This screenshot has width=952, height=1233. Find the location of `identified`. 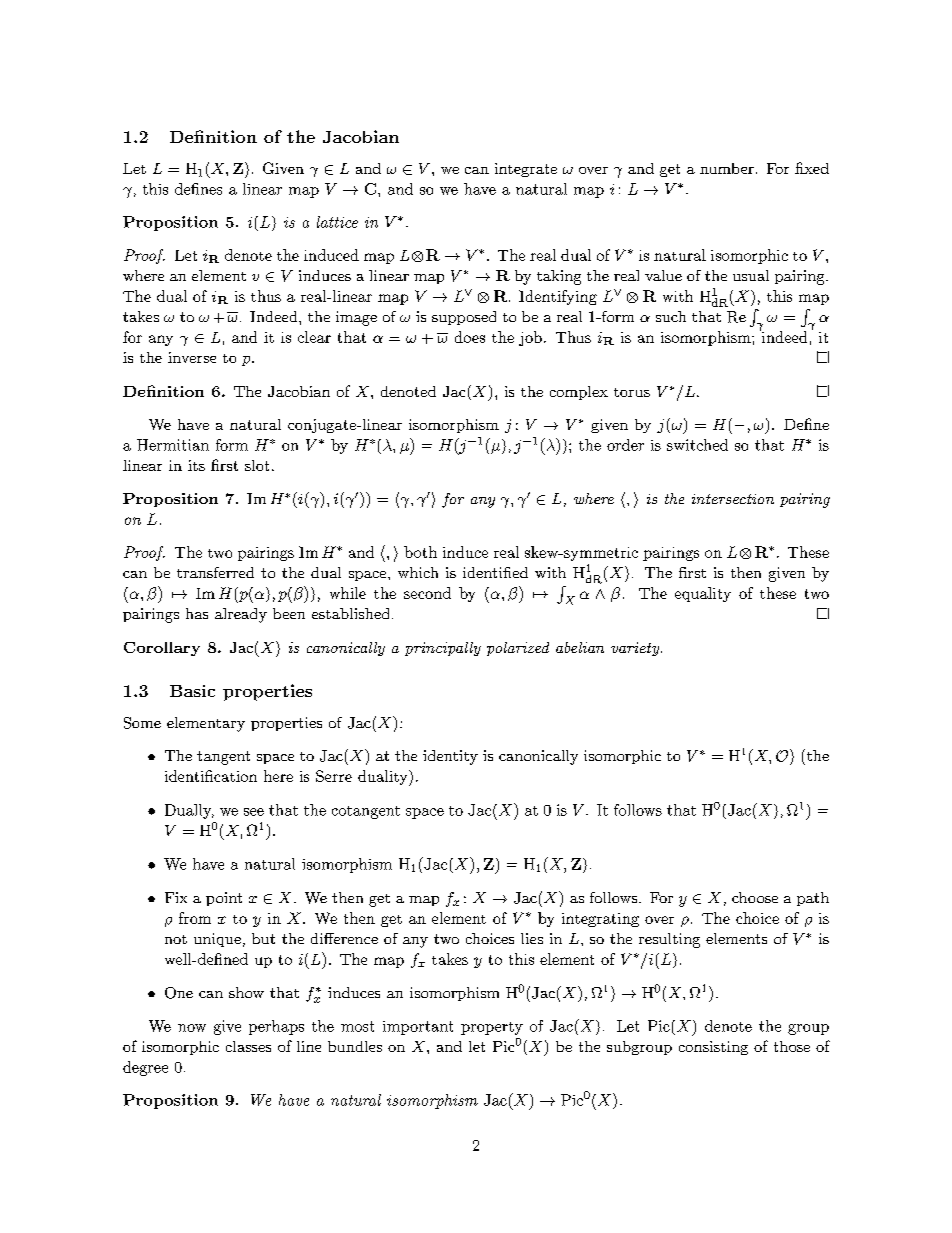

identified is located at coordinates (495, 572).
